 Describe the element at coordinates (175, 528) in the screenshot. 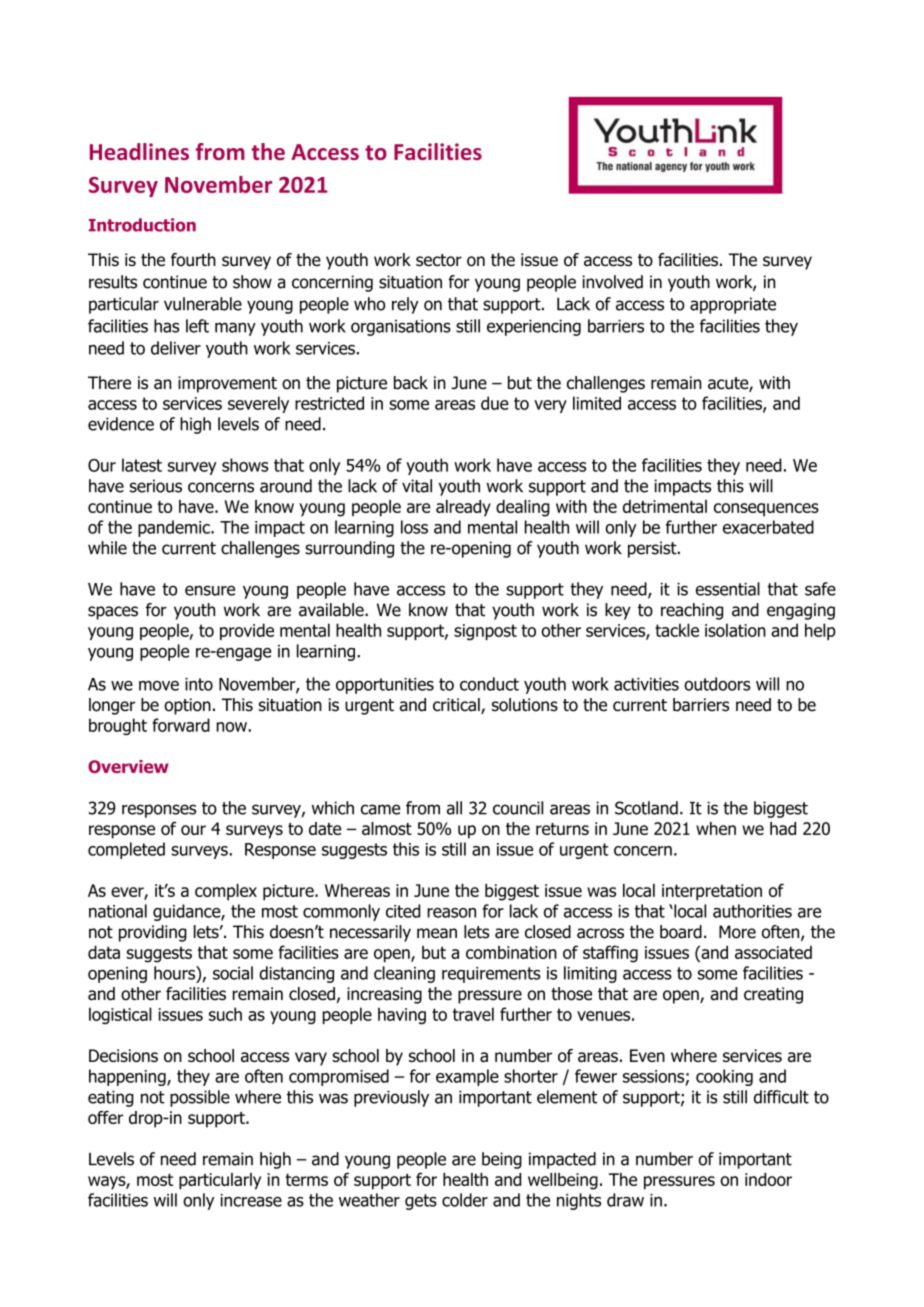

I see `pandemic` at that location.
